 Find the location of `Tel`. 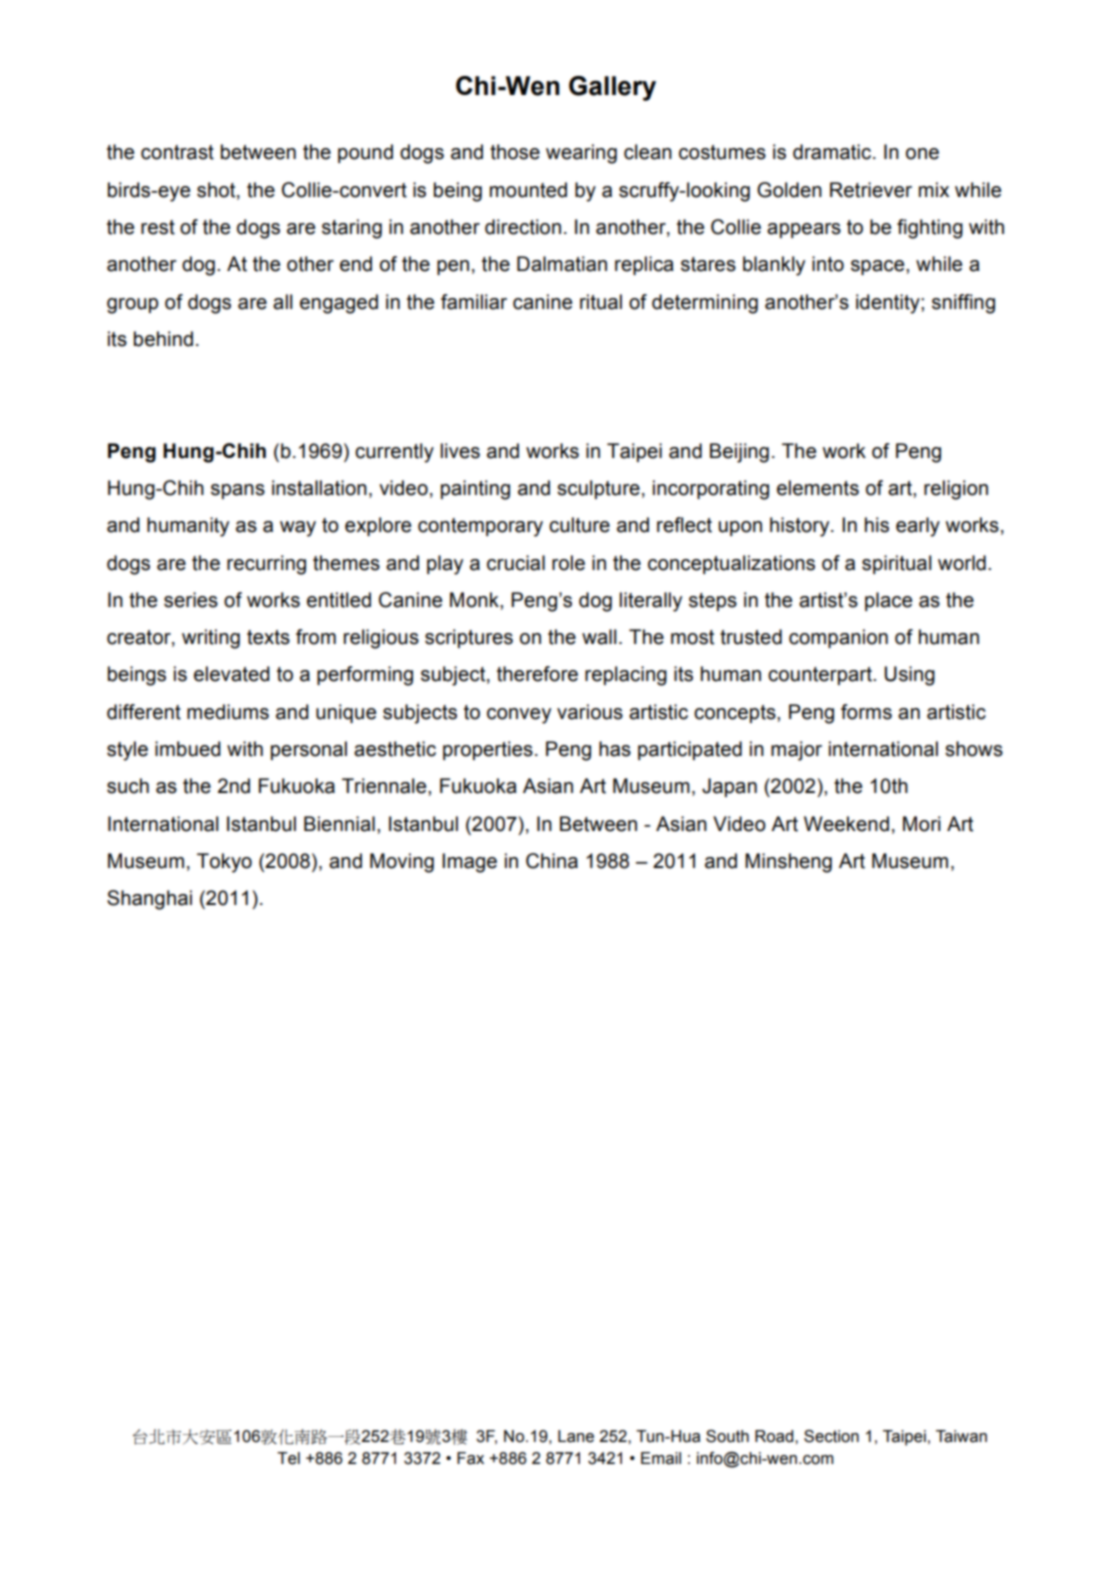

Tel is located at coordinates (288, 1458).
